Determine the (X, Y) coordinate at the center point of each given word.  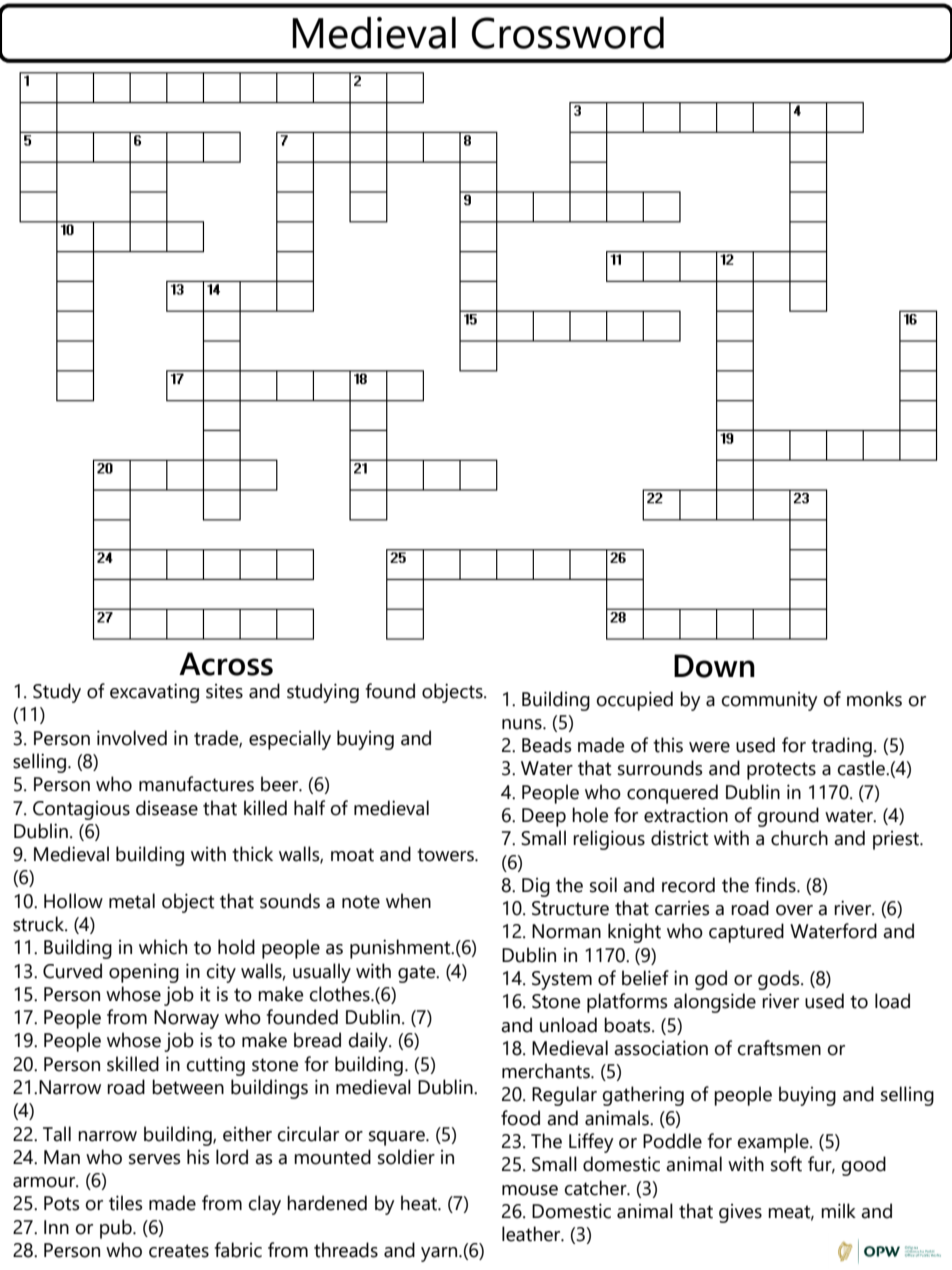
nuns (523, 724)
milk (838, 1210)
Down (714, 666)
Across (226, 664)
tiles (126, 1203)
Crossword (568, 33)
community (769, 701)
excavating (154, 693)
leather (532, 1234)
